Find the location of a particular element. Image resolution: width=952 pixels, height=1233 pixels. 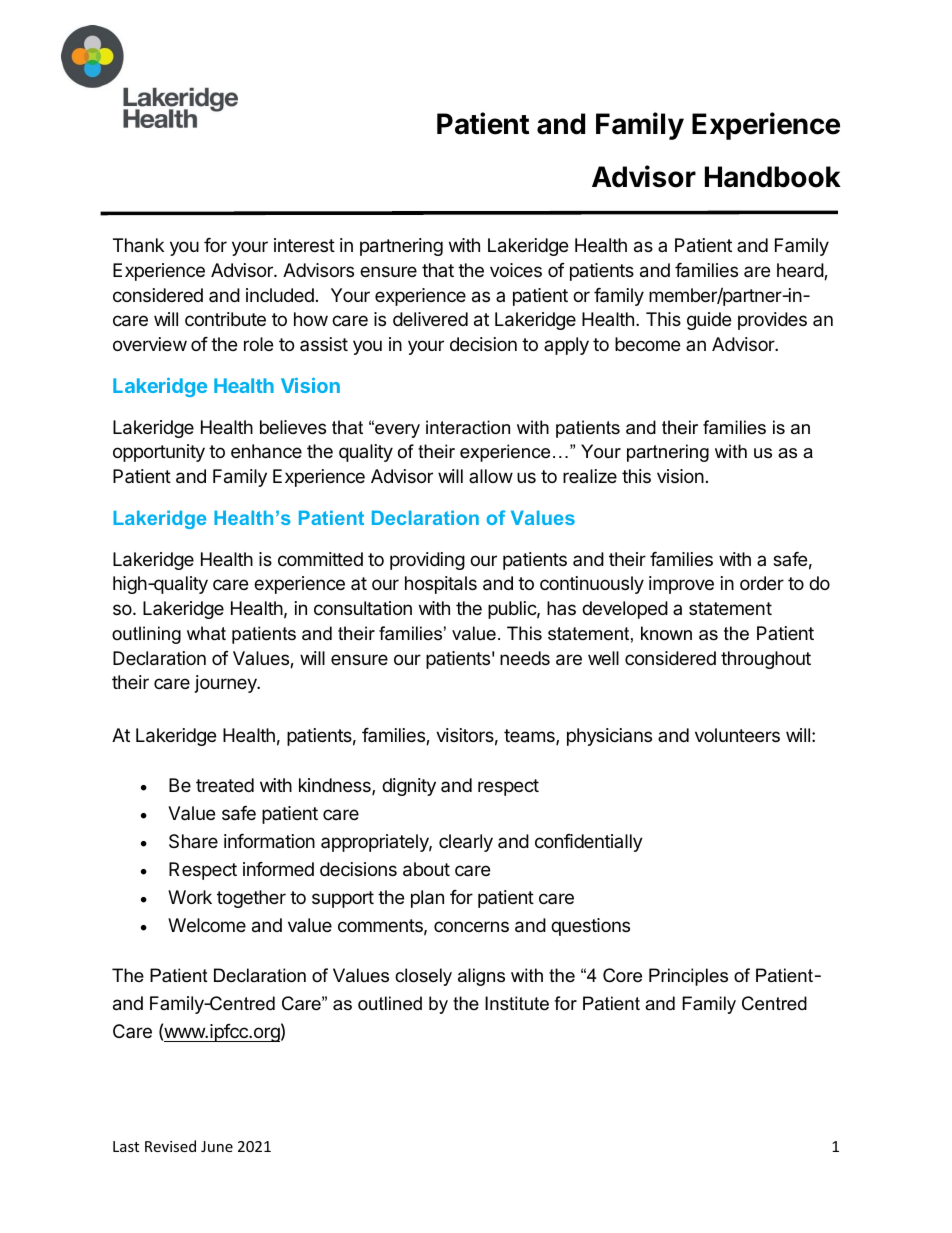

Institute is located at coordinates (517, 1003).
